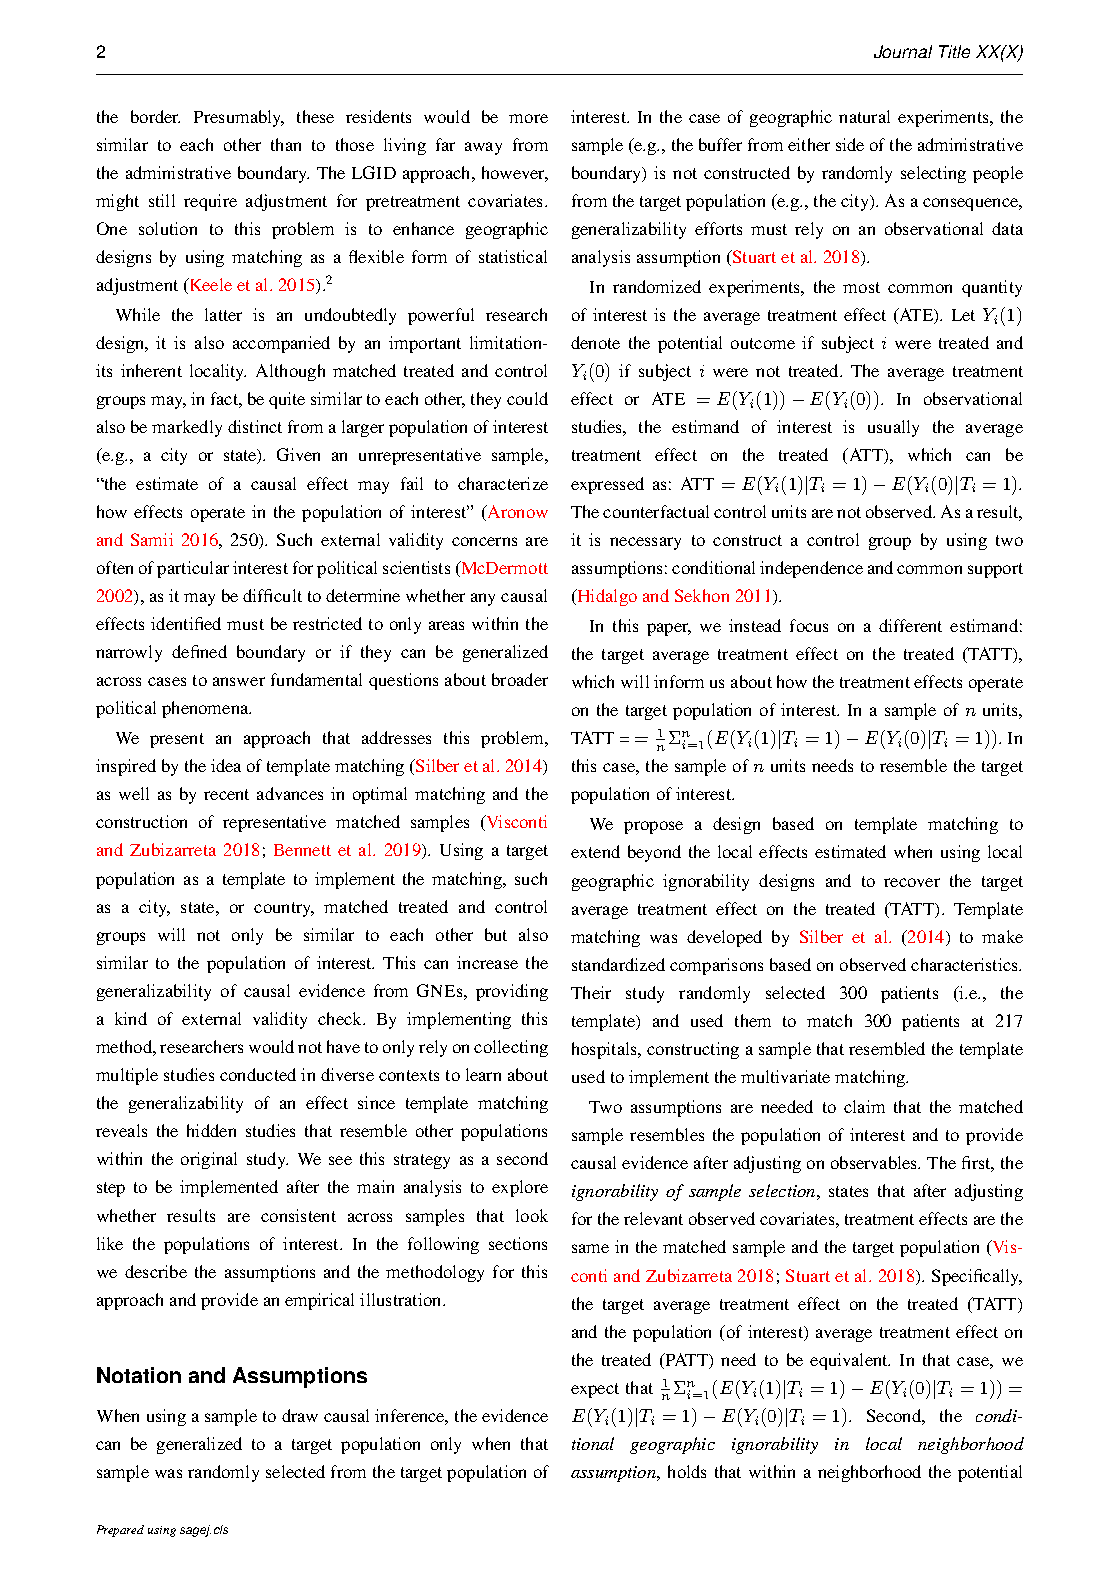 The image size is (1119, 1582). What do you see at coordinates (910, 625) in the image?
I see `different` at bounding box center [910, 625].
